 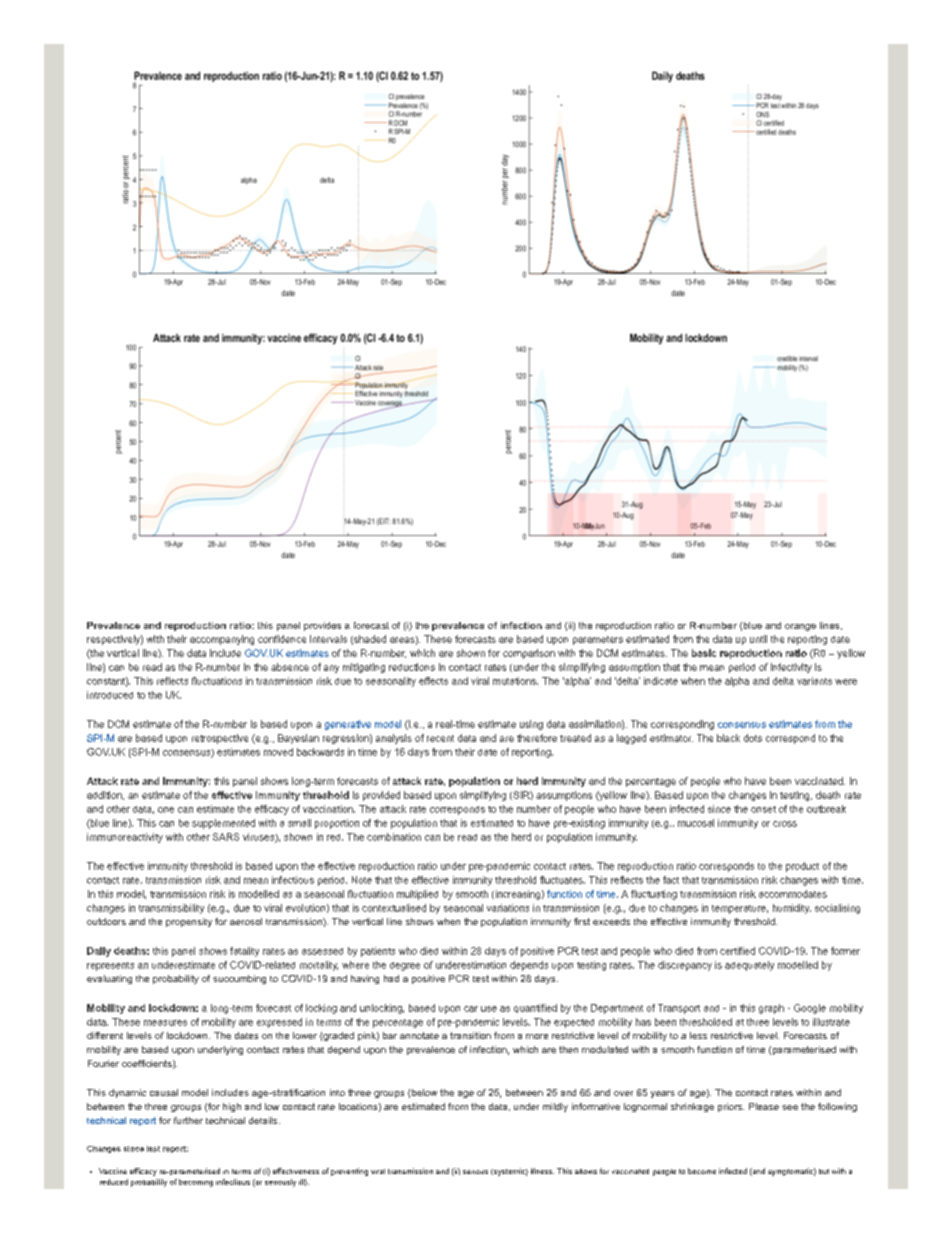 What do you see at coordinates (165, 1023) in the page?
I see `measures` at bounding box center [165, 1023].
